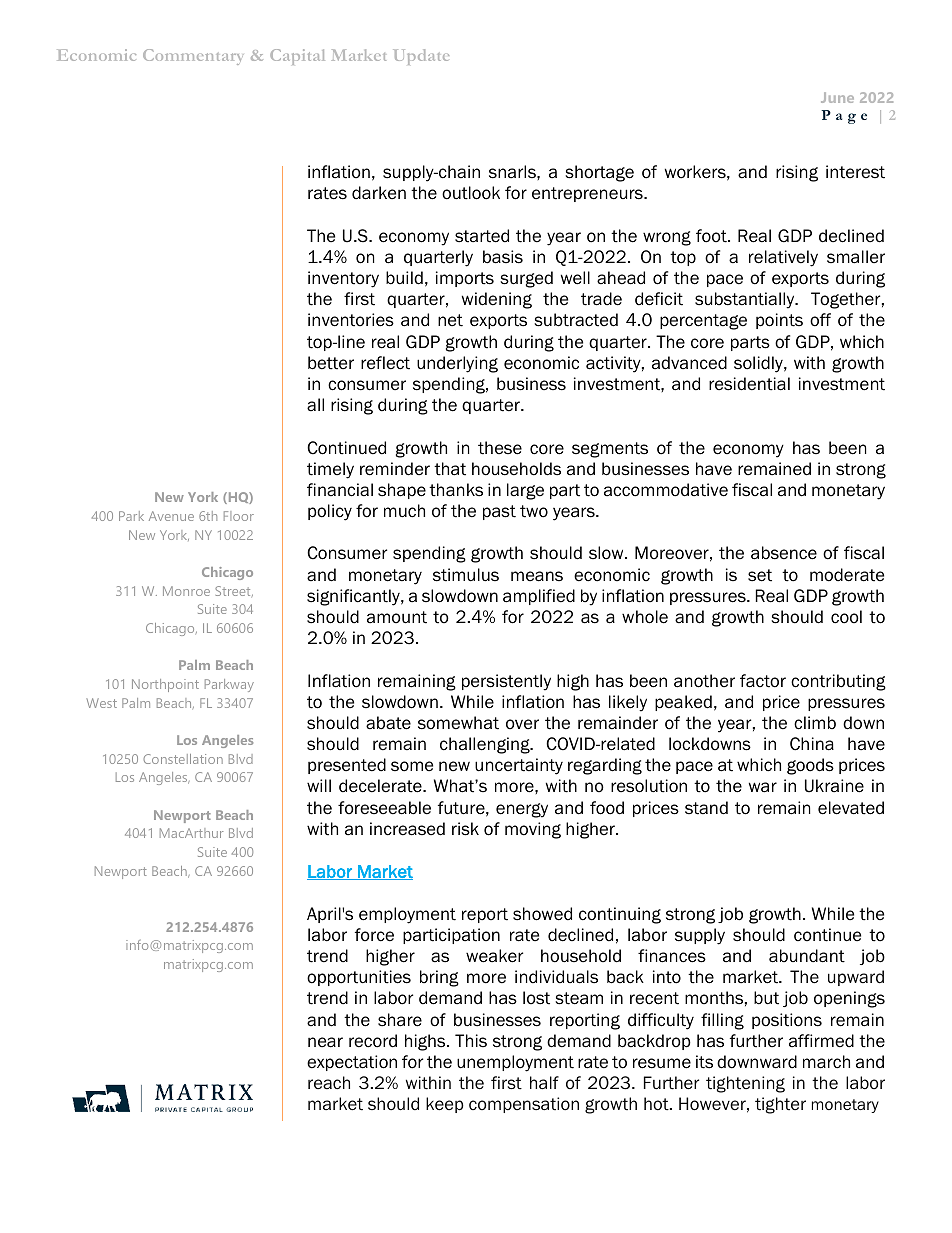  What do you see at coordinates (193, 57) in the screenshot?
I see `Commentary` at bounding box center [193, 57].
